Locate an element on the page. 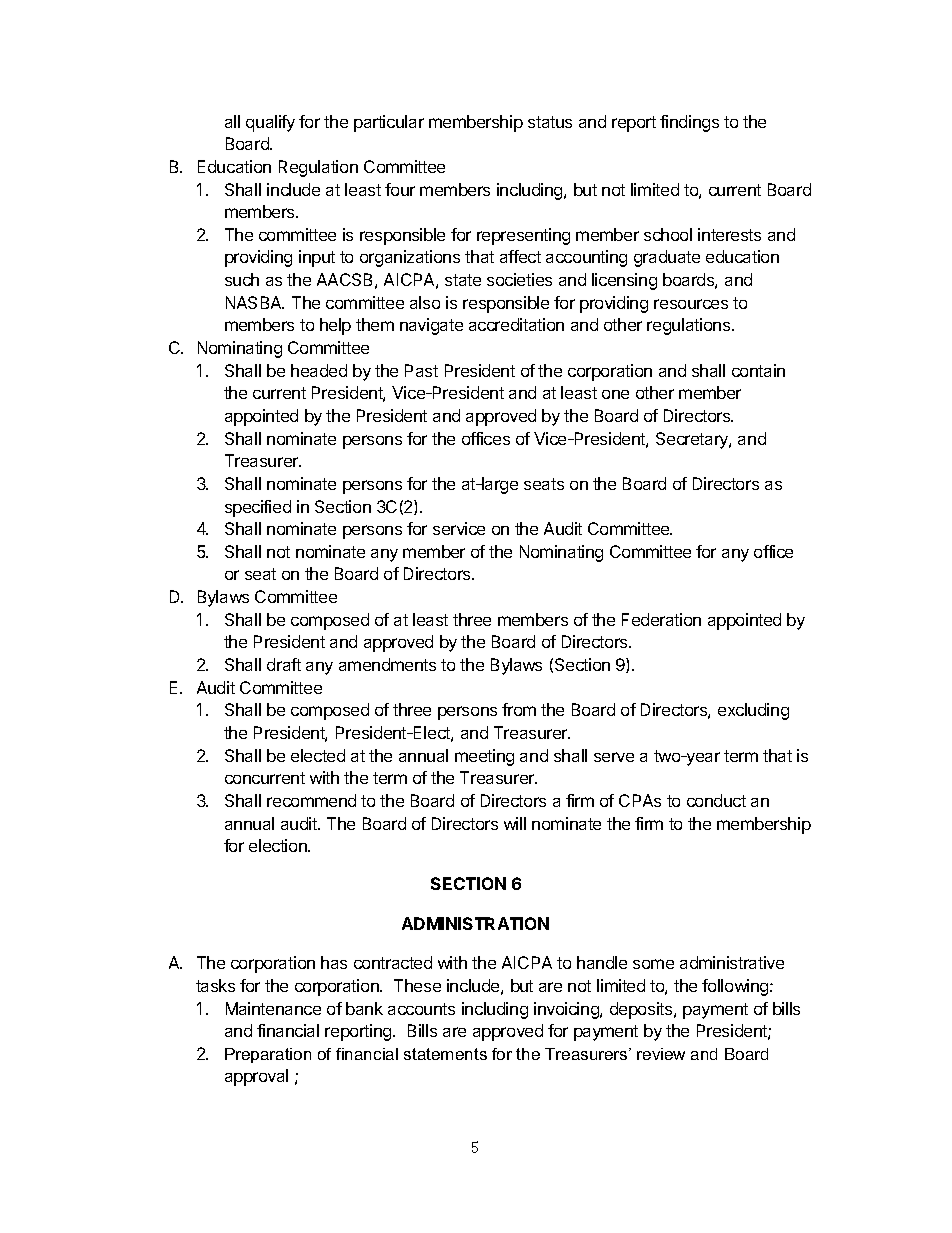 The height and width of the image is (1233, 952). qualify is located at coordinates (270, 123).
